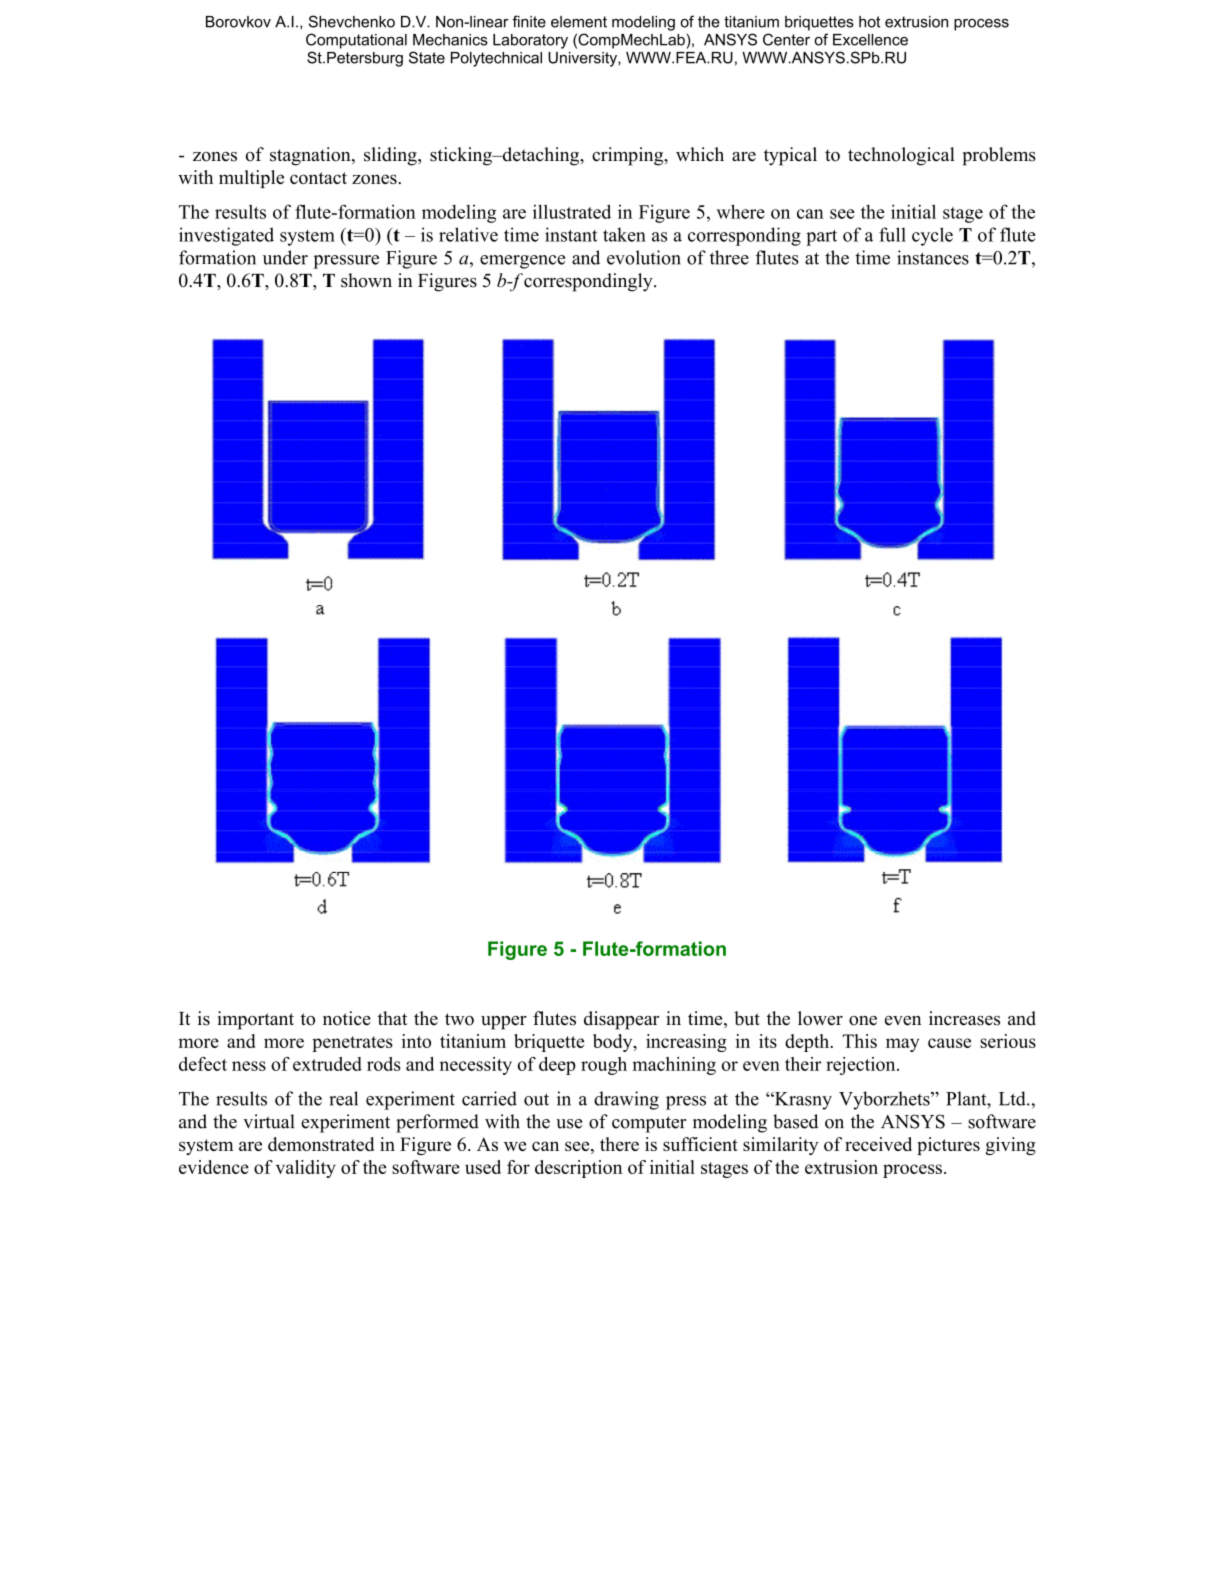  Describe the element at coordinates (579, 22) in the image. I see `element` at that location.
